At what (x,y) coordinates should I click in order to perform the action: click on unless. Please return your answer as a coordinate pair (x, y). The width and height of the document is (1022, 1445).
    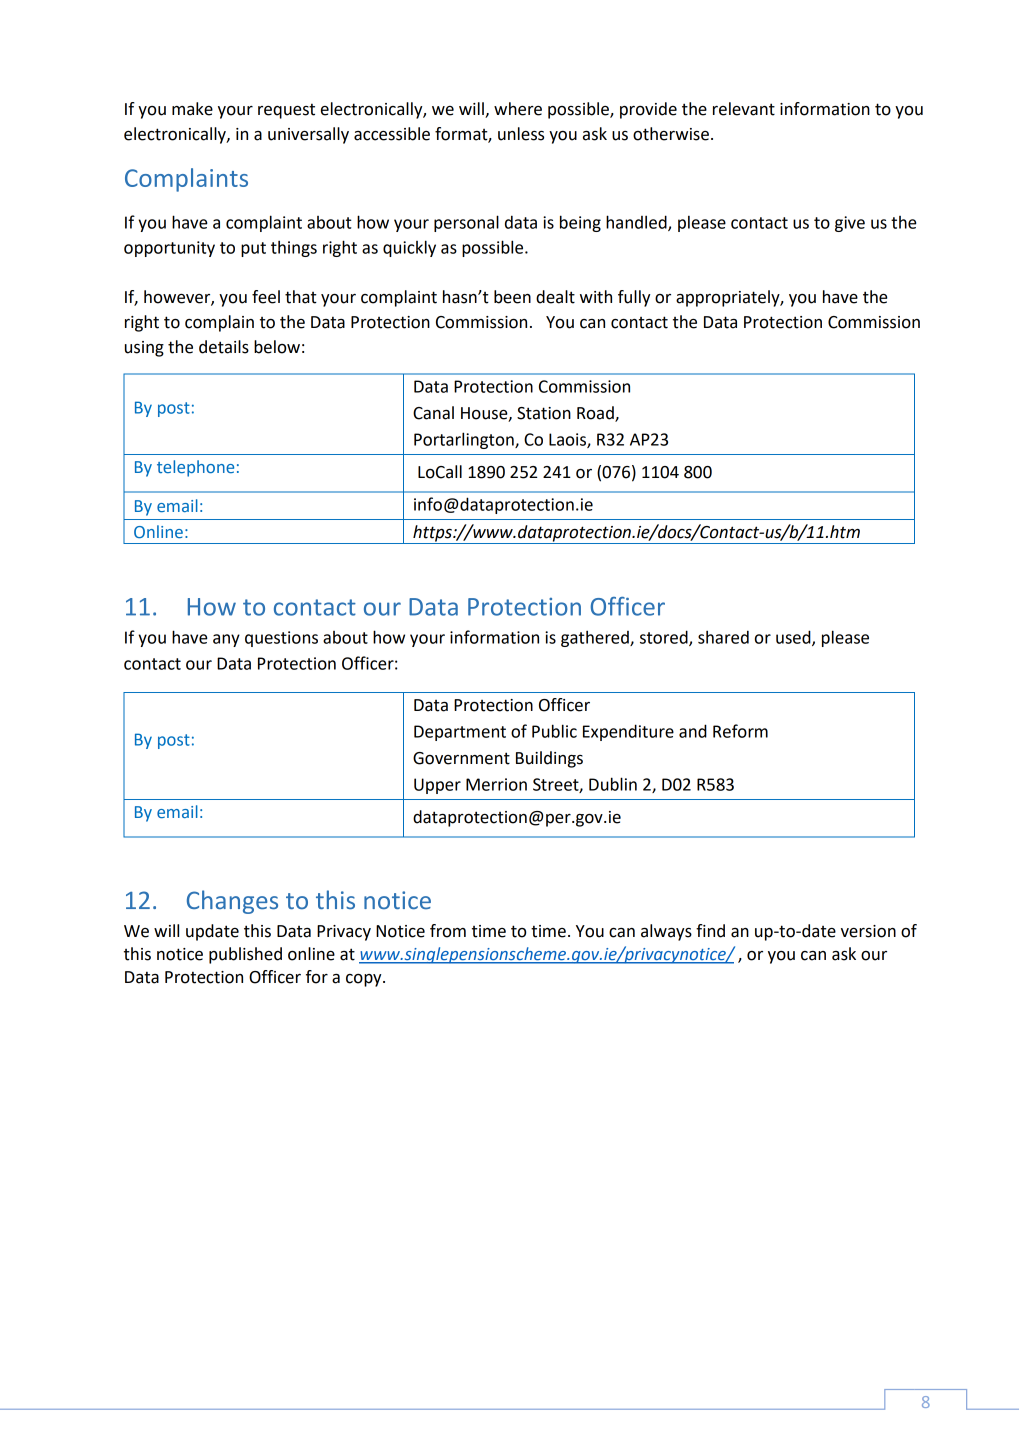
    Looking at the image, I should click on (521, 134).
